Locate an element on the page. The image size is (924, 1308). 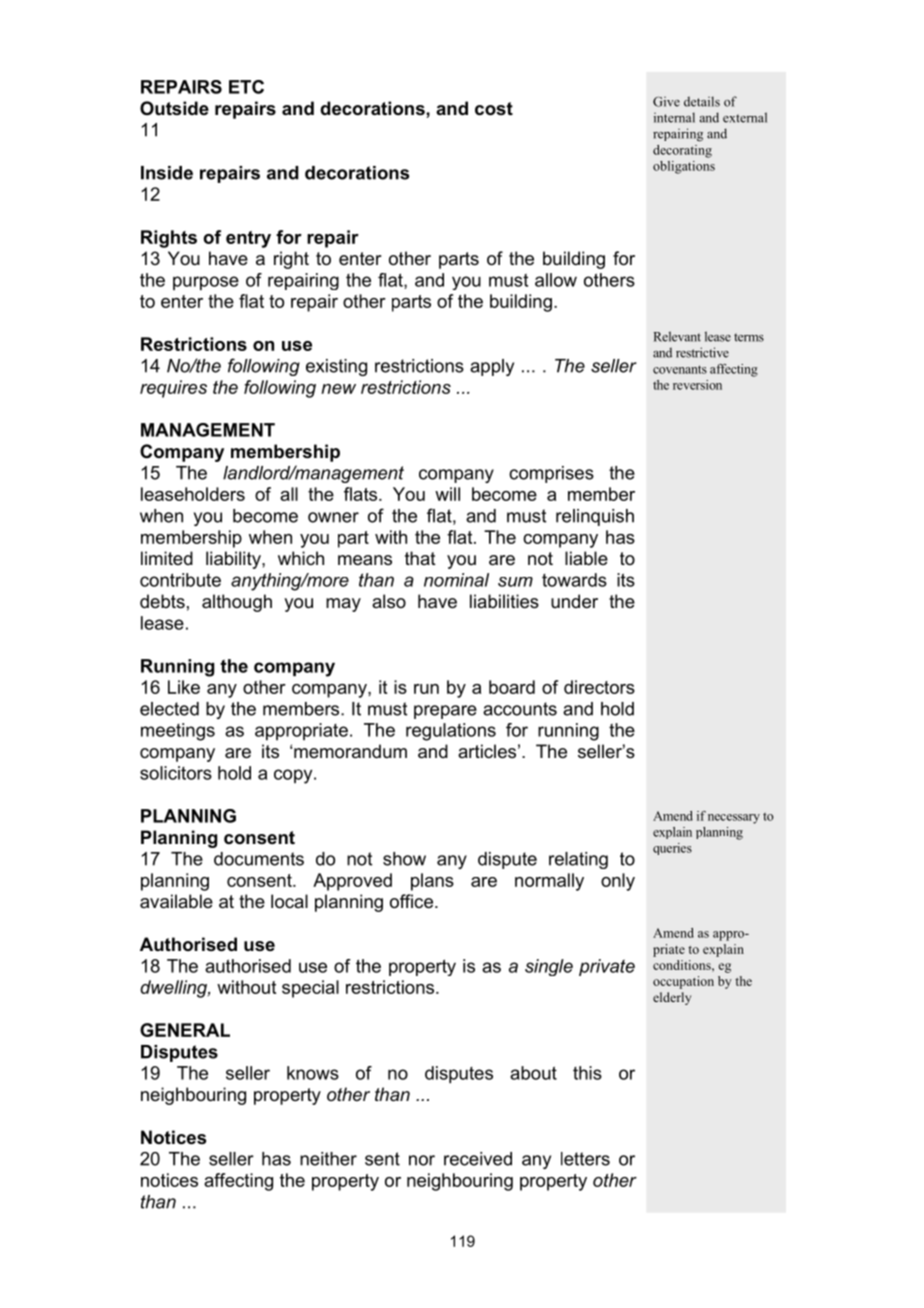
directors is located at coordinates (599, 687).
